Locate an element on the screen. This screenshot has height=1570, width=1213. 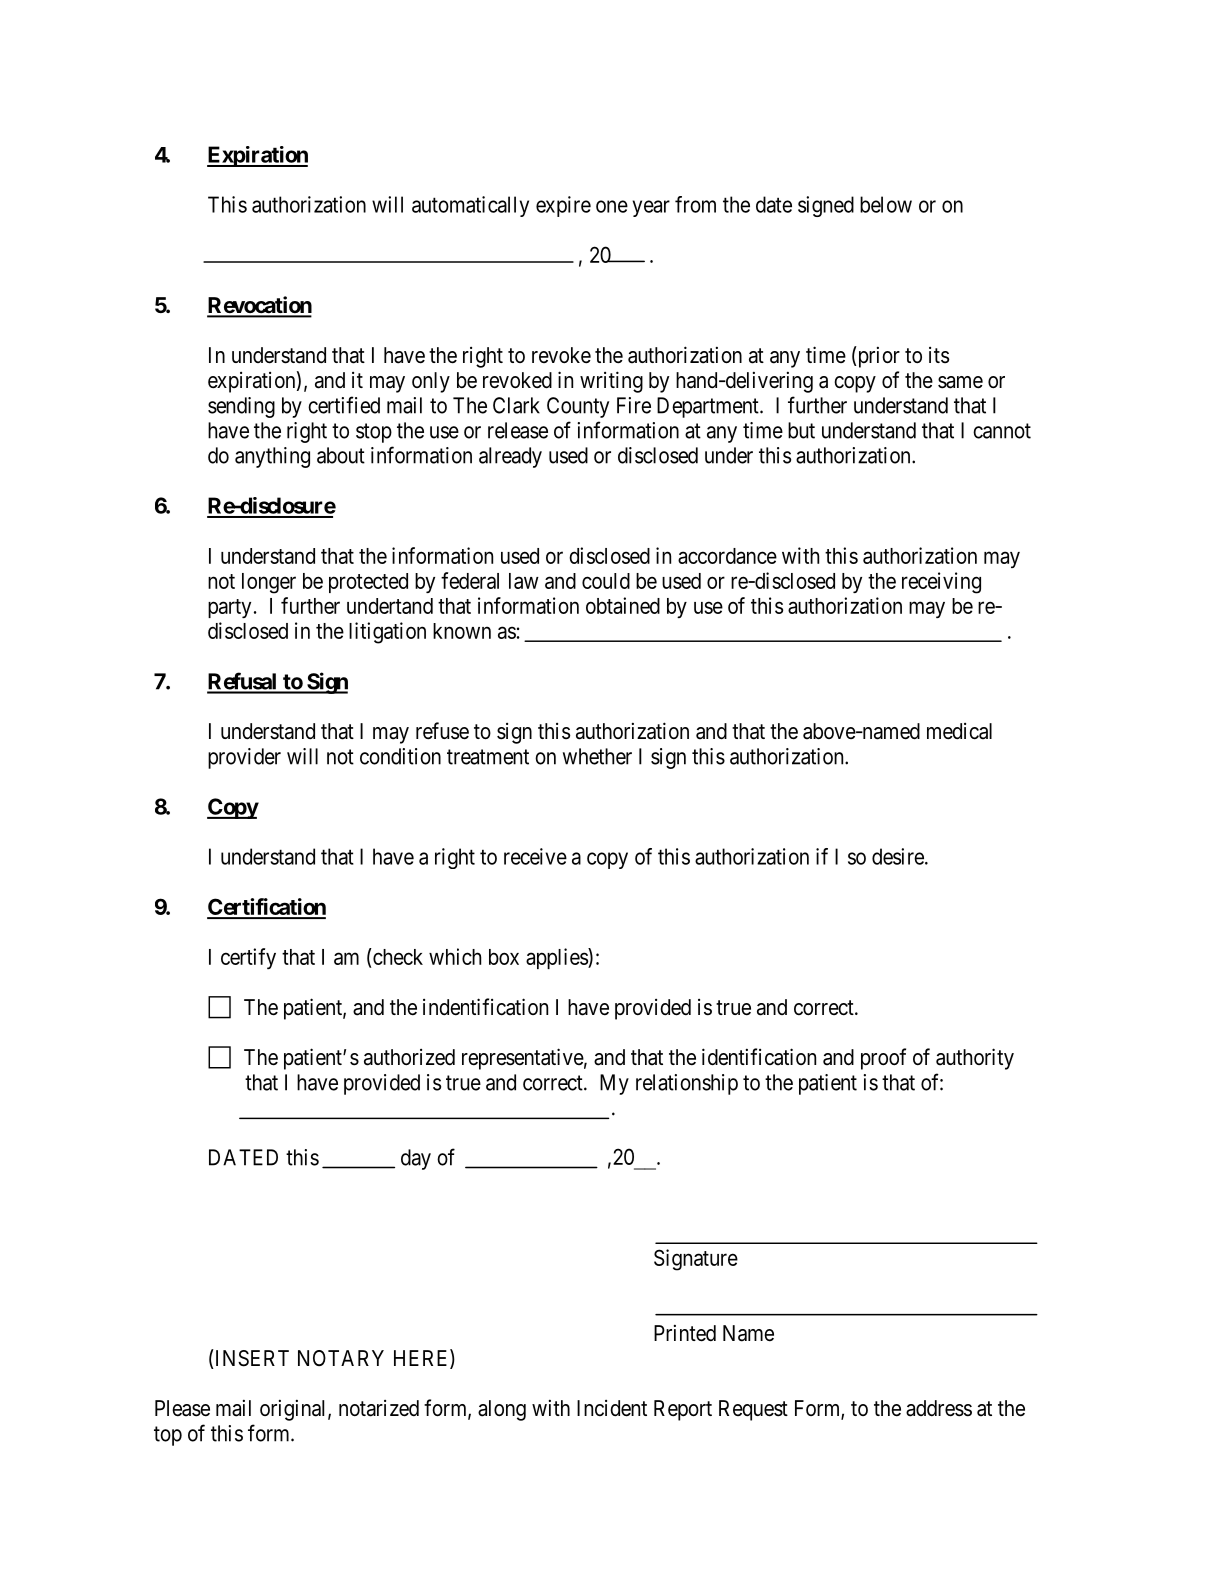
receiving is located at coordinates (941, 583).
